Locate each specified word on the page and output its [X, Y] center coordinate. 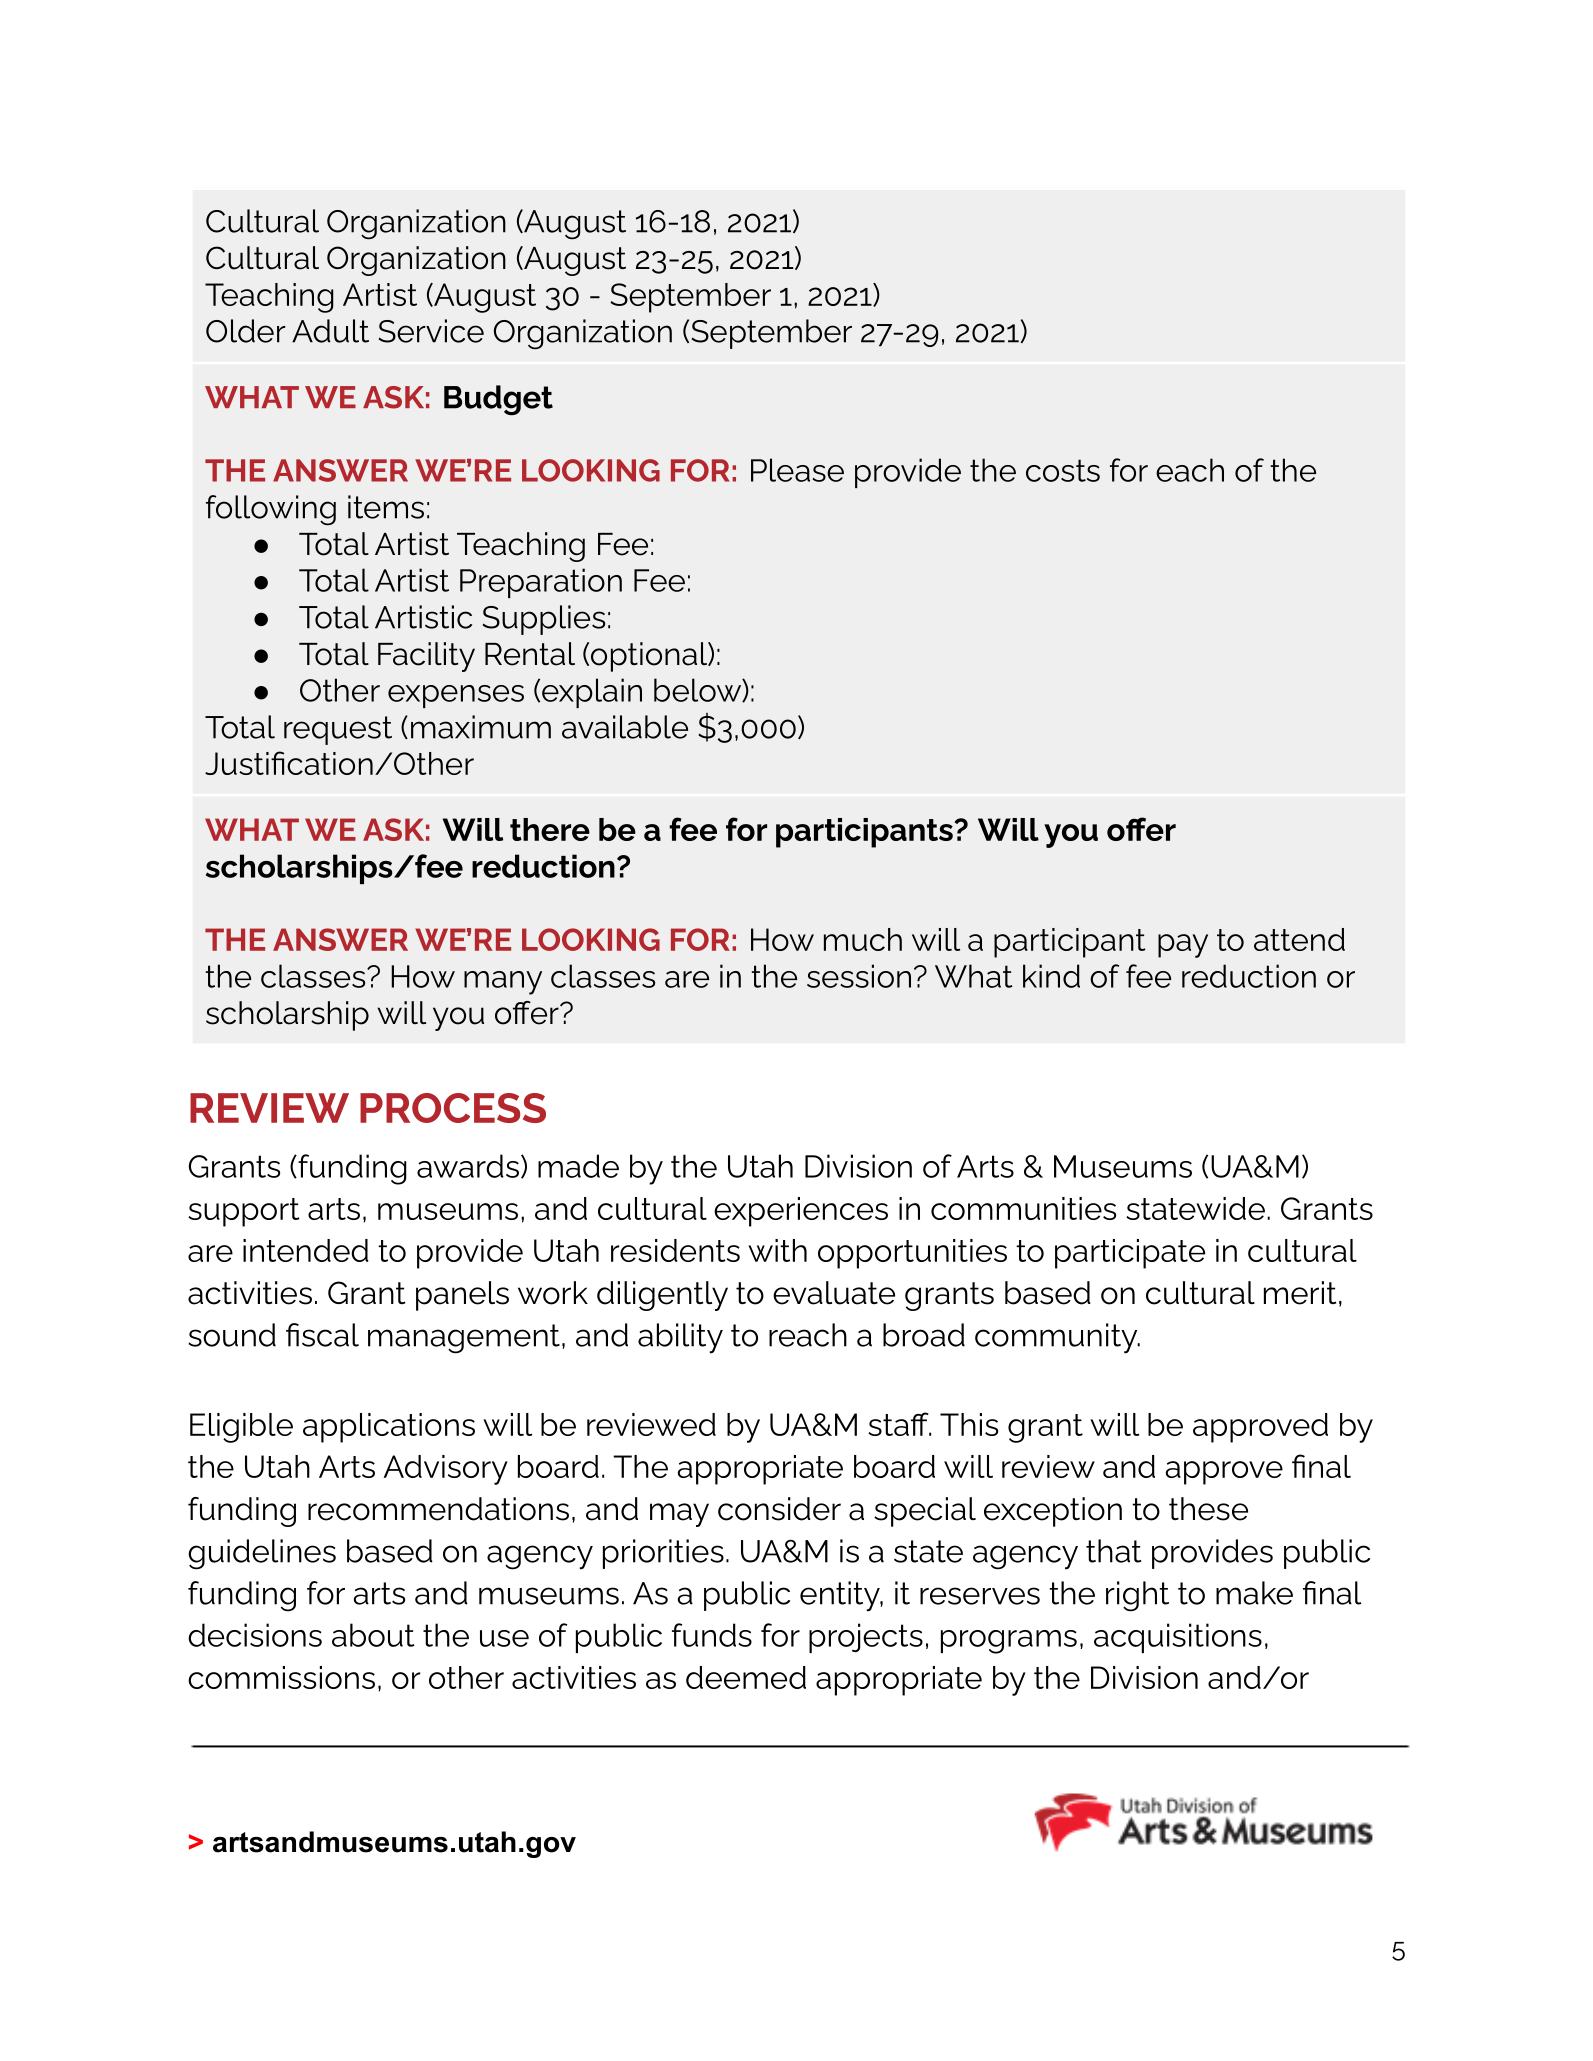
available [625, 727]
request [338, 730]
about [373, 1635]
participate [1130, 1254]
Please [797, 470]
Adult [330, 331]
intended [306, 1250]
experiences [801, 1212]
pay [1183, 946]
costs [1063, 470]
